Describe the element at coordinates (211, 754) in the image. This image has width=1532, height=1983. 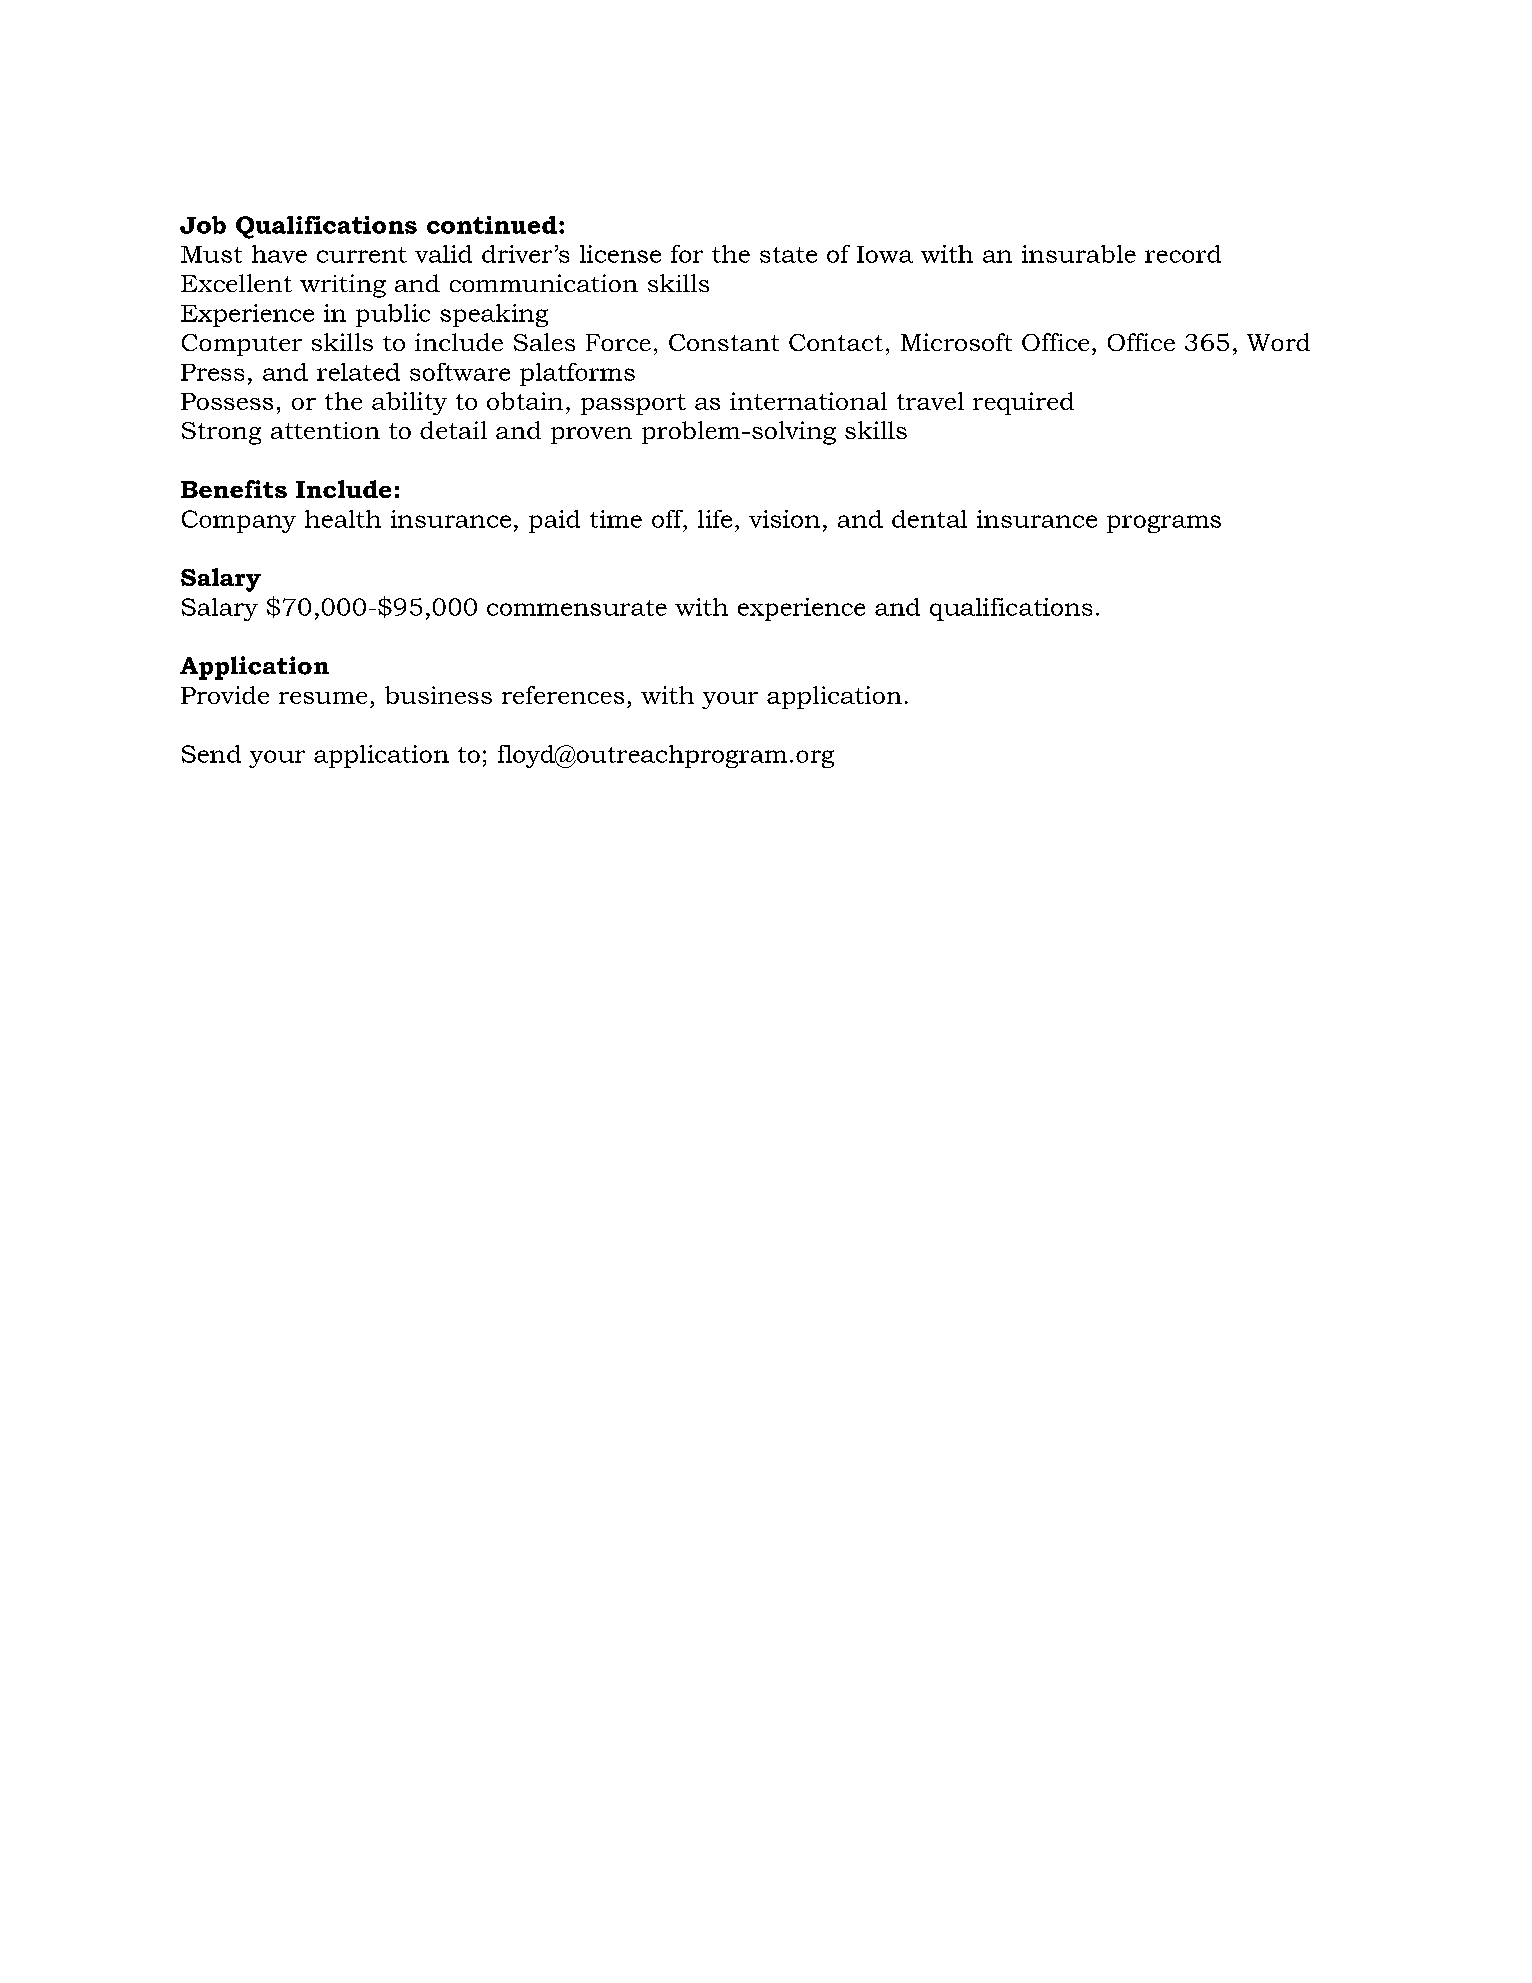
I see `Send` at that location.
